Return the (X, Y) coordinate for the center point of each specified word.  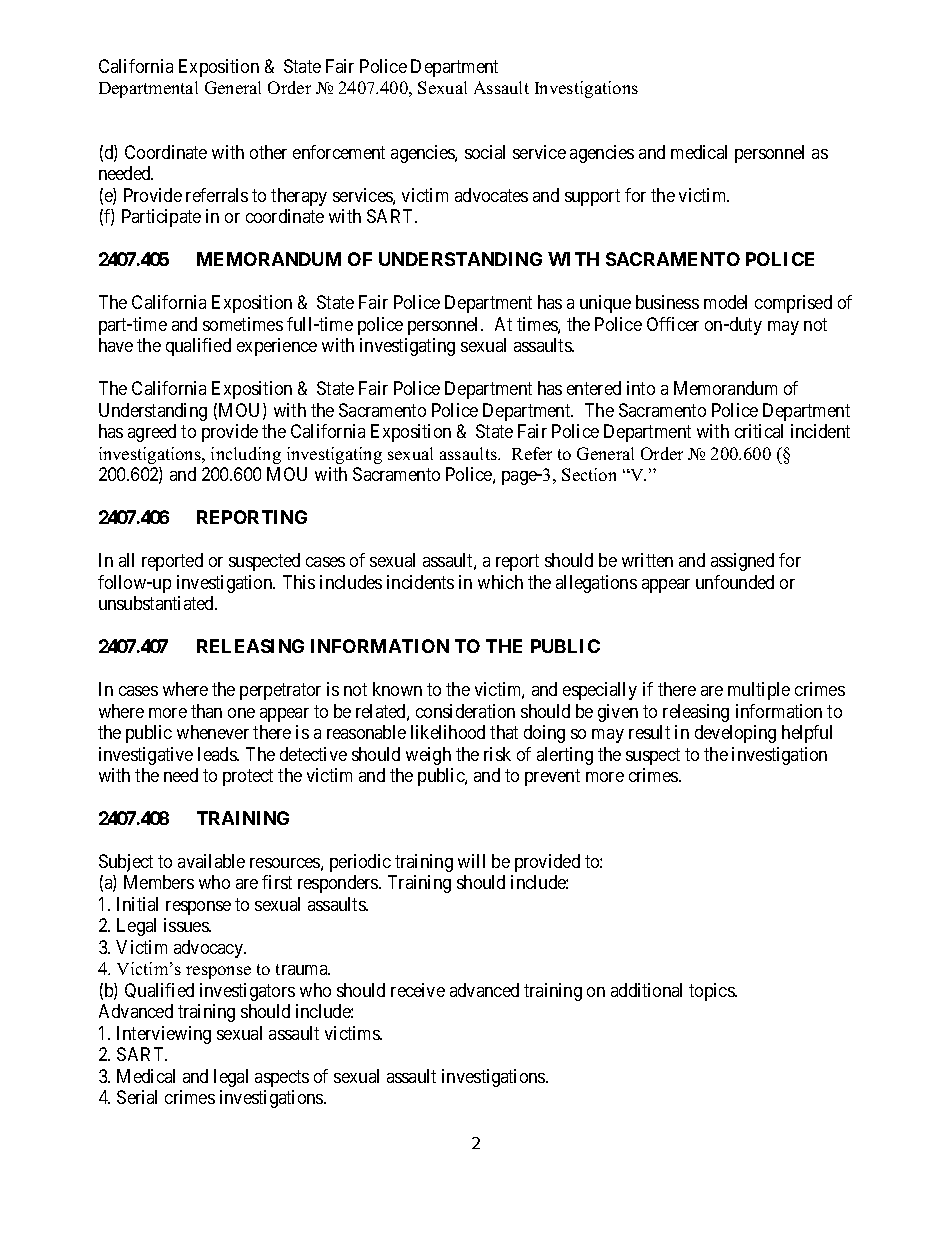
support (592, 197)
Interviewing (164, 1035)
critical (759, 431)
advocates (491, 195)
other (268, 152)
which (500, 582)
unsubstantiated (157, 603)
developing (735, 734)
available (211, 861)
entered (594, 388)
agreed (152, 433)
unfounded (735, 582)
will (471, 861)
